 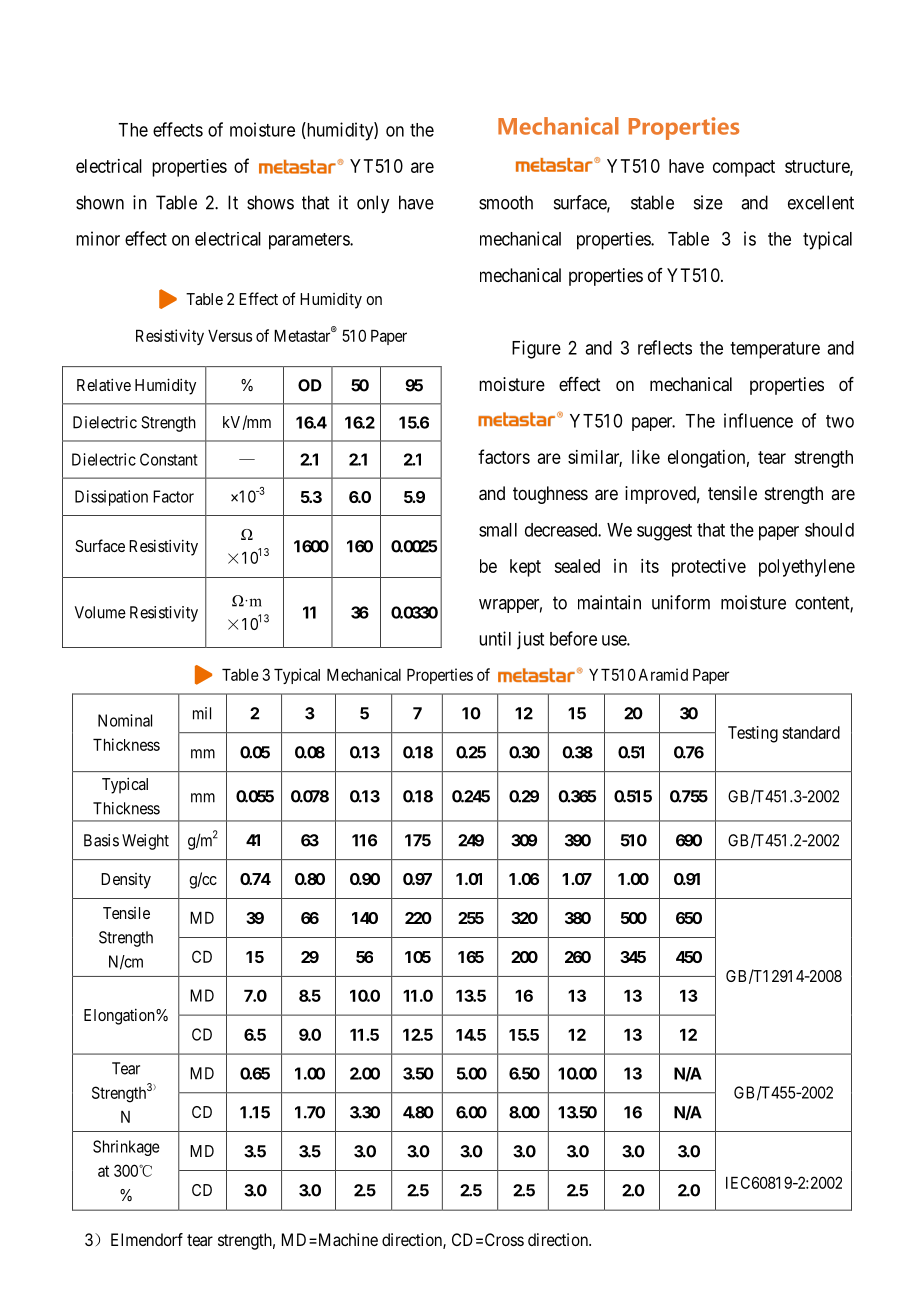 I want to click on Density, so click(x=126, y=881).
